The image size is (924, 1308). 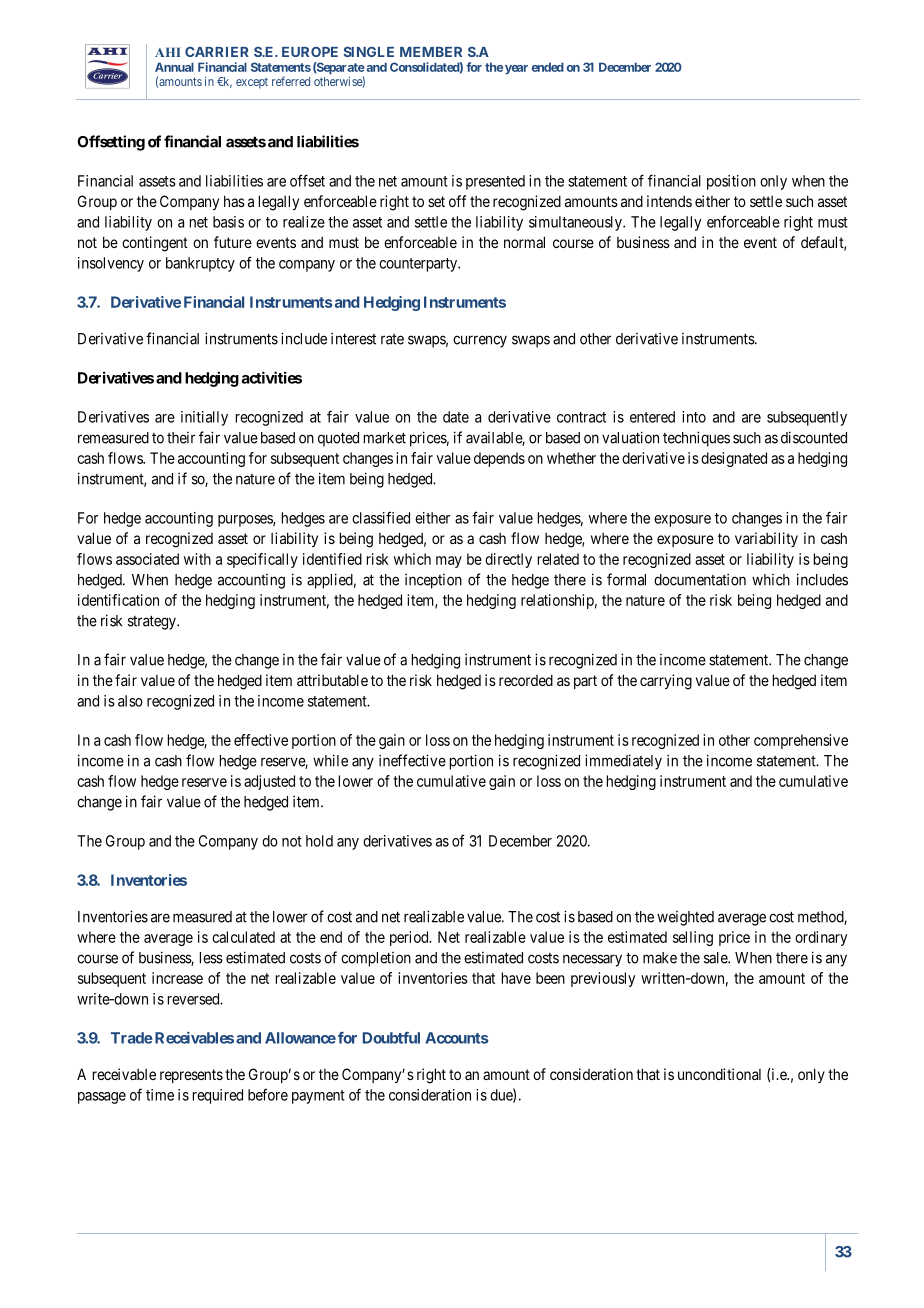 What do you see at coordinates (191, 1076) in the screenshot?
I see `represents` at bounding box center [191, 1076].
